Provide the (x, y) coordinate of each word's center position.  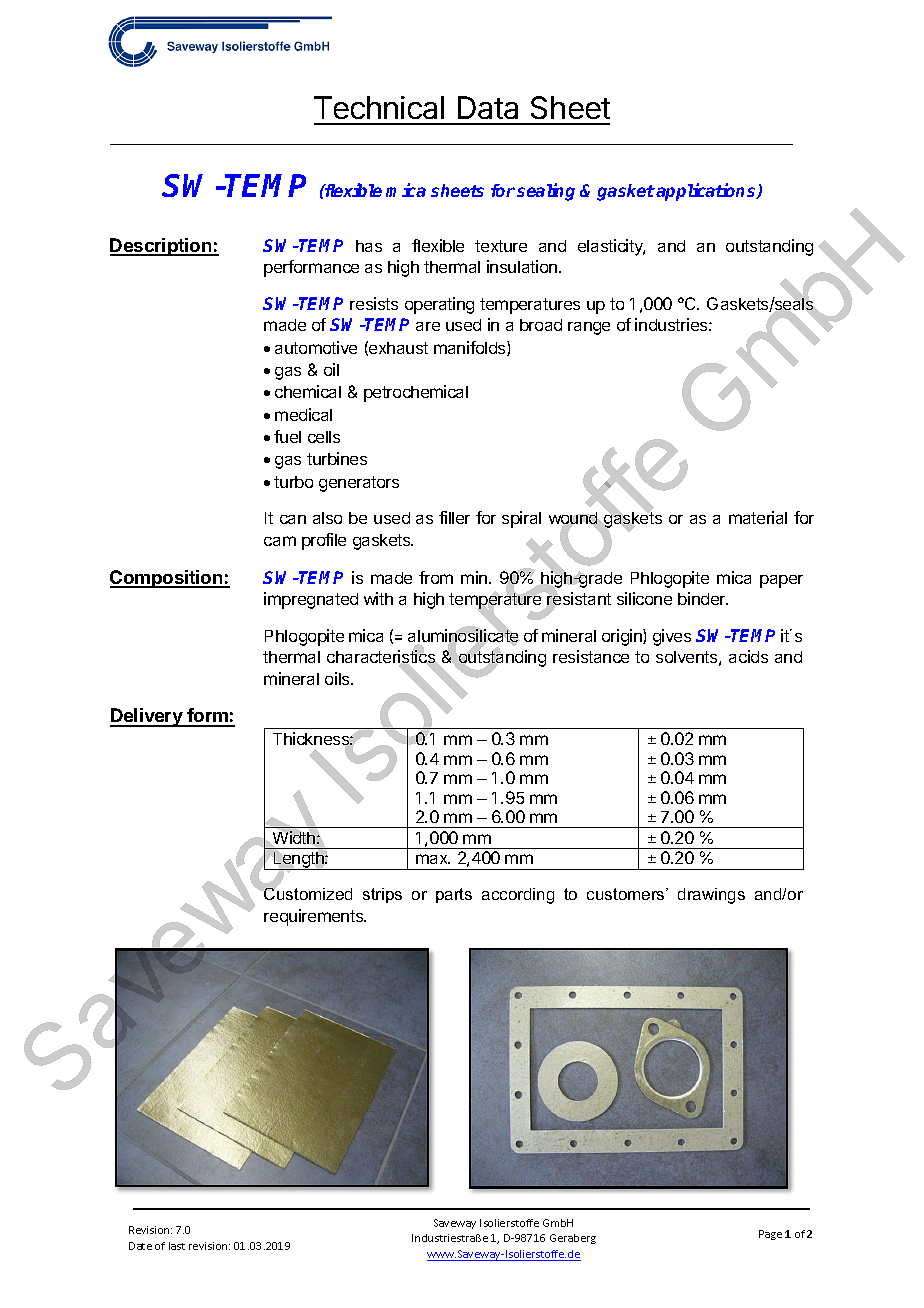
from (436, 577)
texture (501, 246)
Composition (167, 579)
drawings (711, 896)
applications (707, 192)
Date (140, 1246)
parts (454, 895)
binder (703, 598)
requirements (315, 917)
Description (162, 247)
